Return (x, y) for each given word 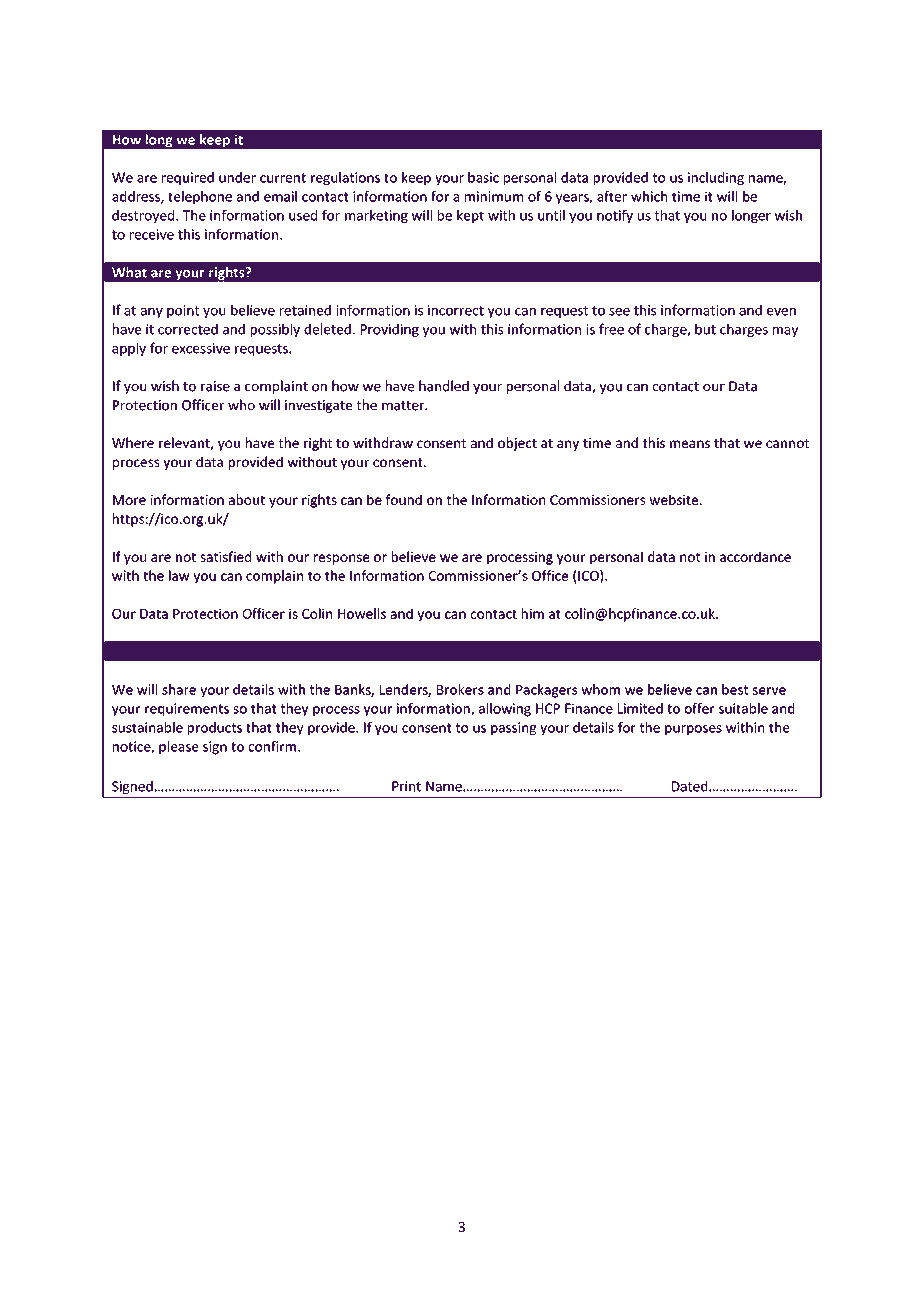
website (675, 499)
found (404, 499)
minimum (494, 196)
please (178, 748)
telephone (200, 198)
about (247, 499)
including (716, 179)
